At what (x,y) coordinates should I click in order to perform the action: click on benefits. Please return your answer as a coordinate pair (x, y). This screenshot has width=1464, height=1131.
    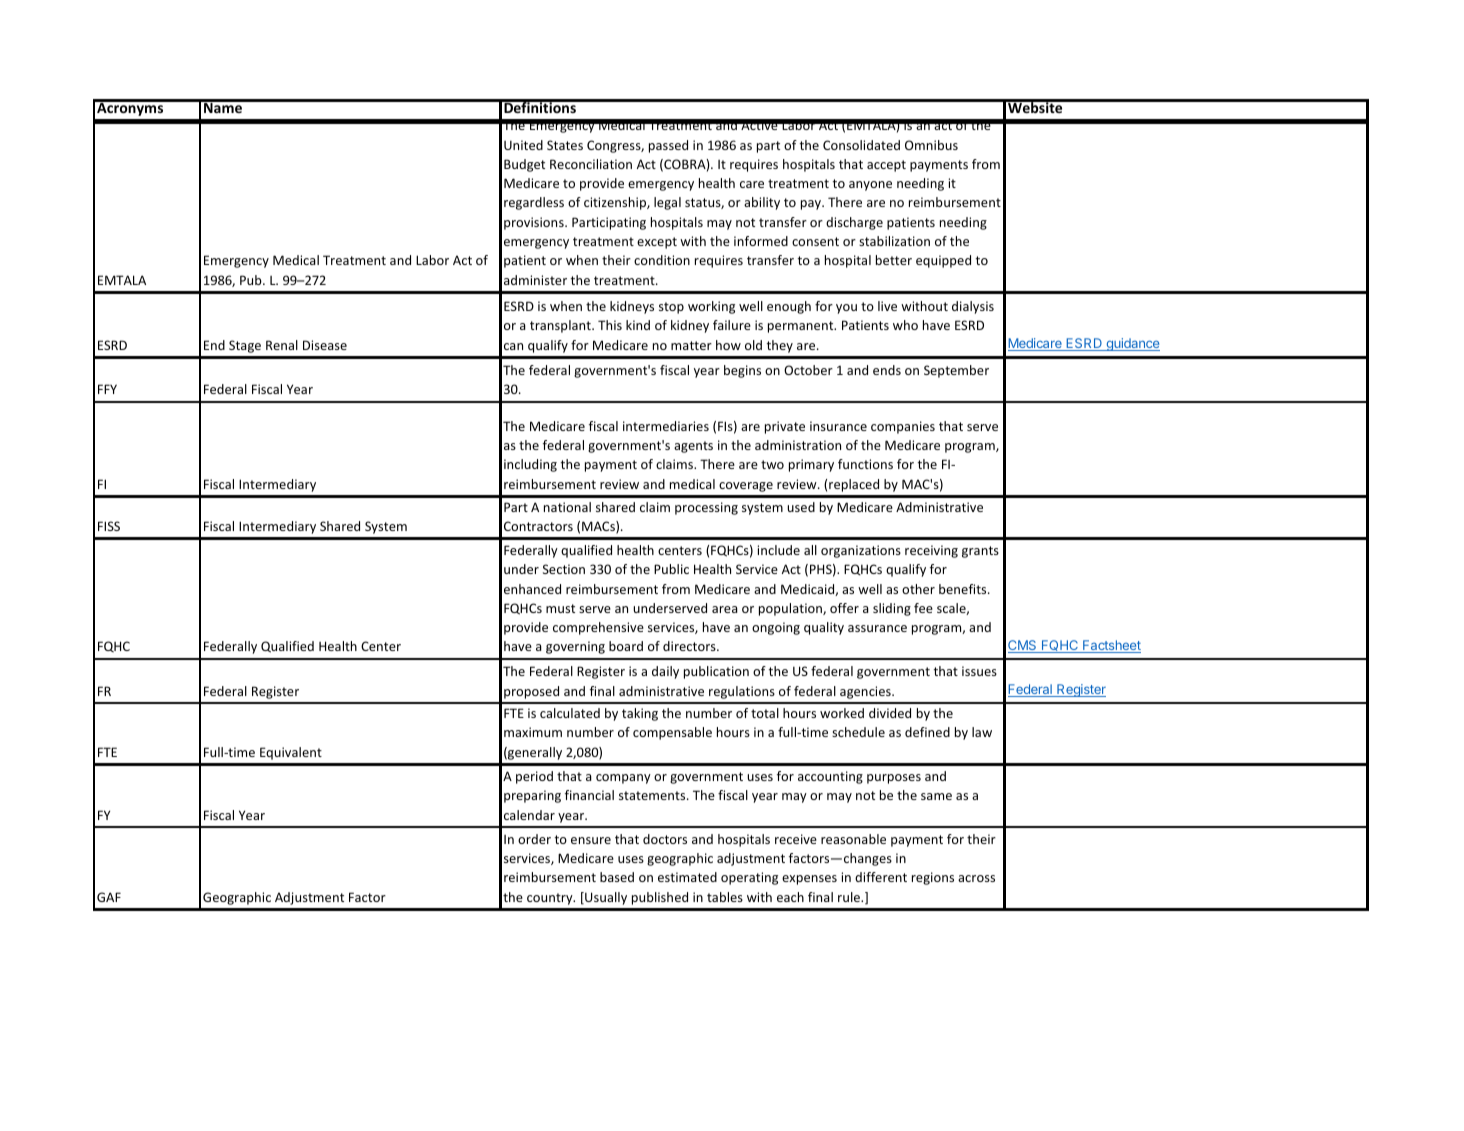
    Looking at the image, I should click on (964, 589).
